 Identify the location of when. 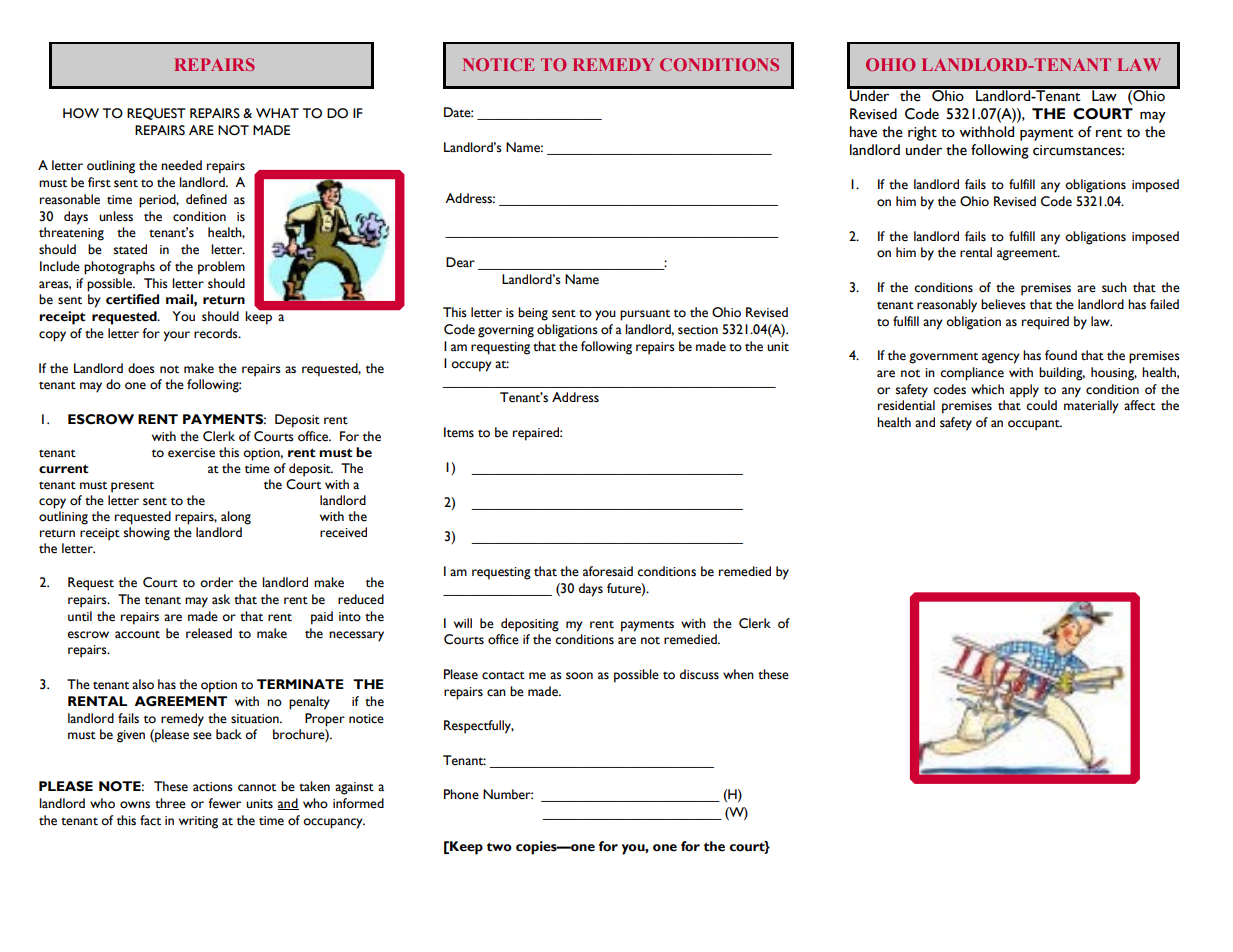
(738, 674).
